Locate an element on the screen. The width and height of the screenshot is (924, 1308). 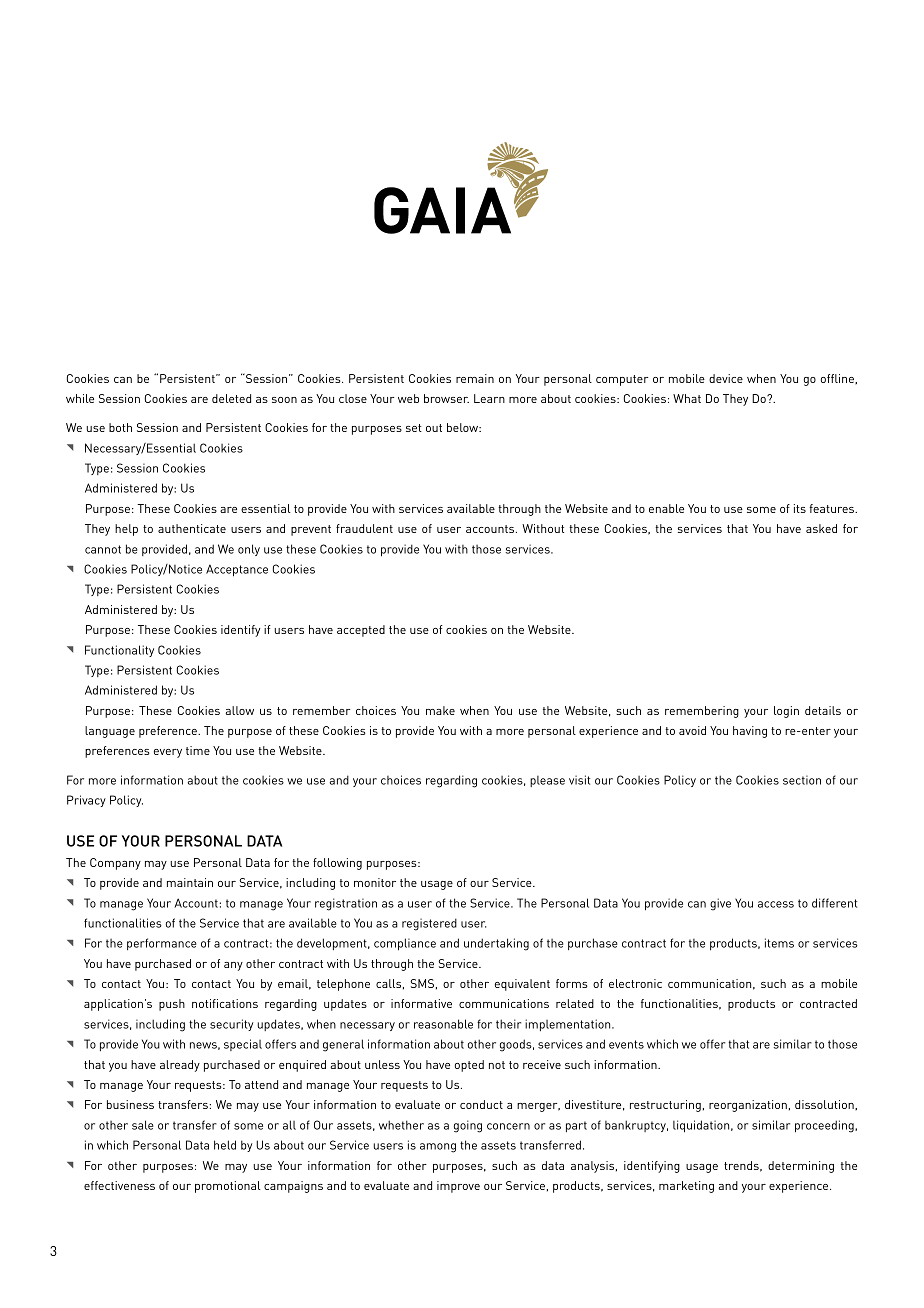
deleted is located at coordinates (231, 398).
